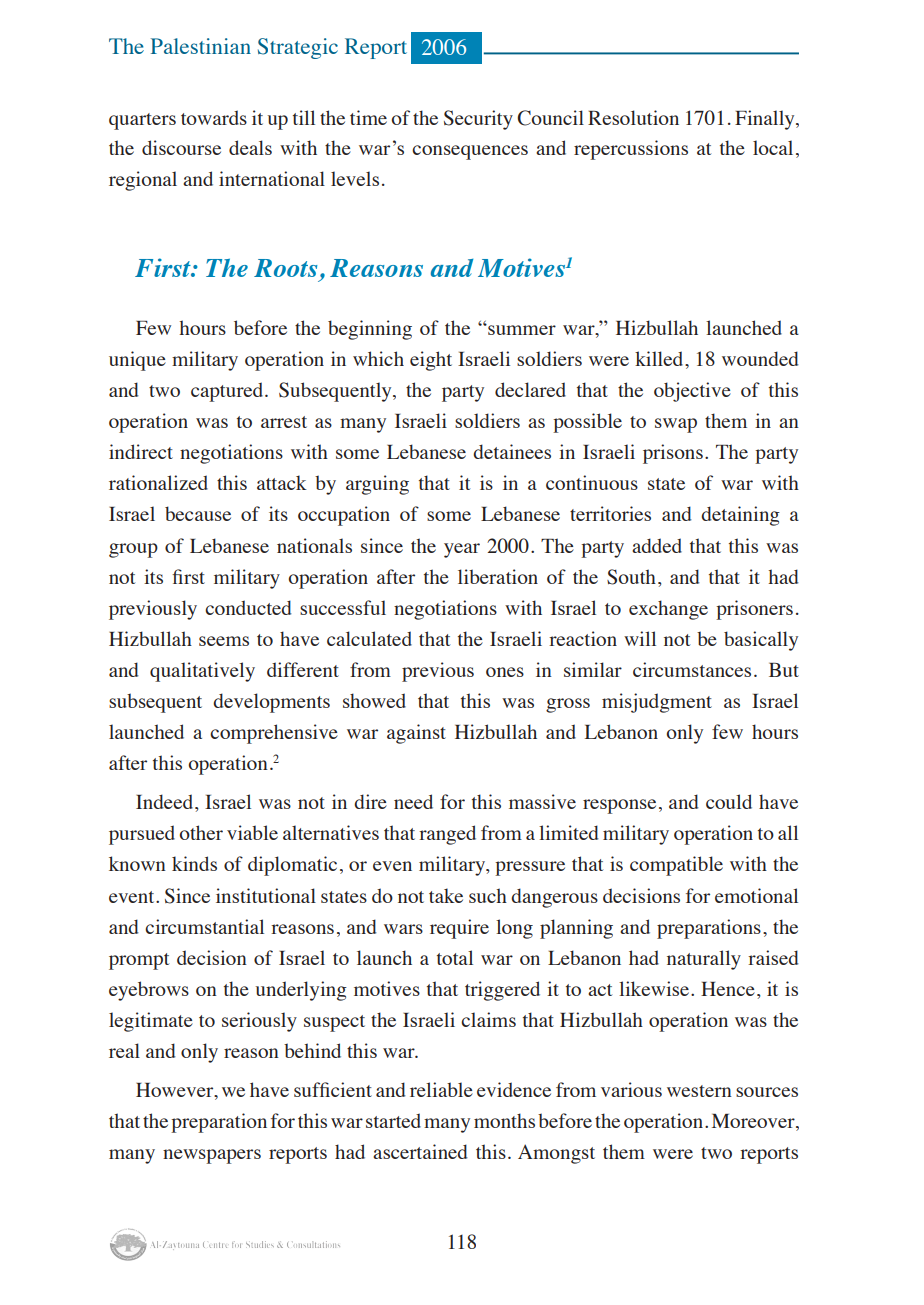  Describe the element at coordinates (431, 361) in the screenshot. I see `eight` at that location.
